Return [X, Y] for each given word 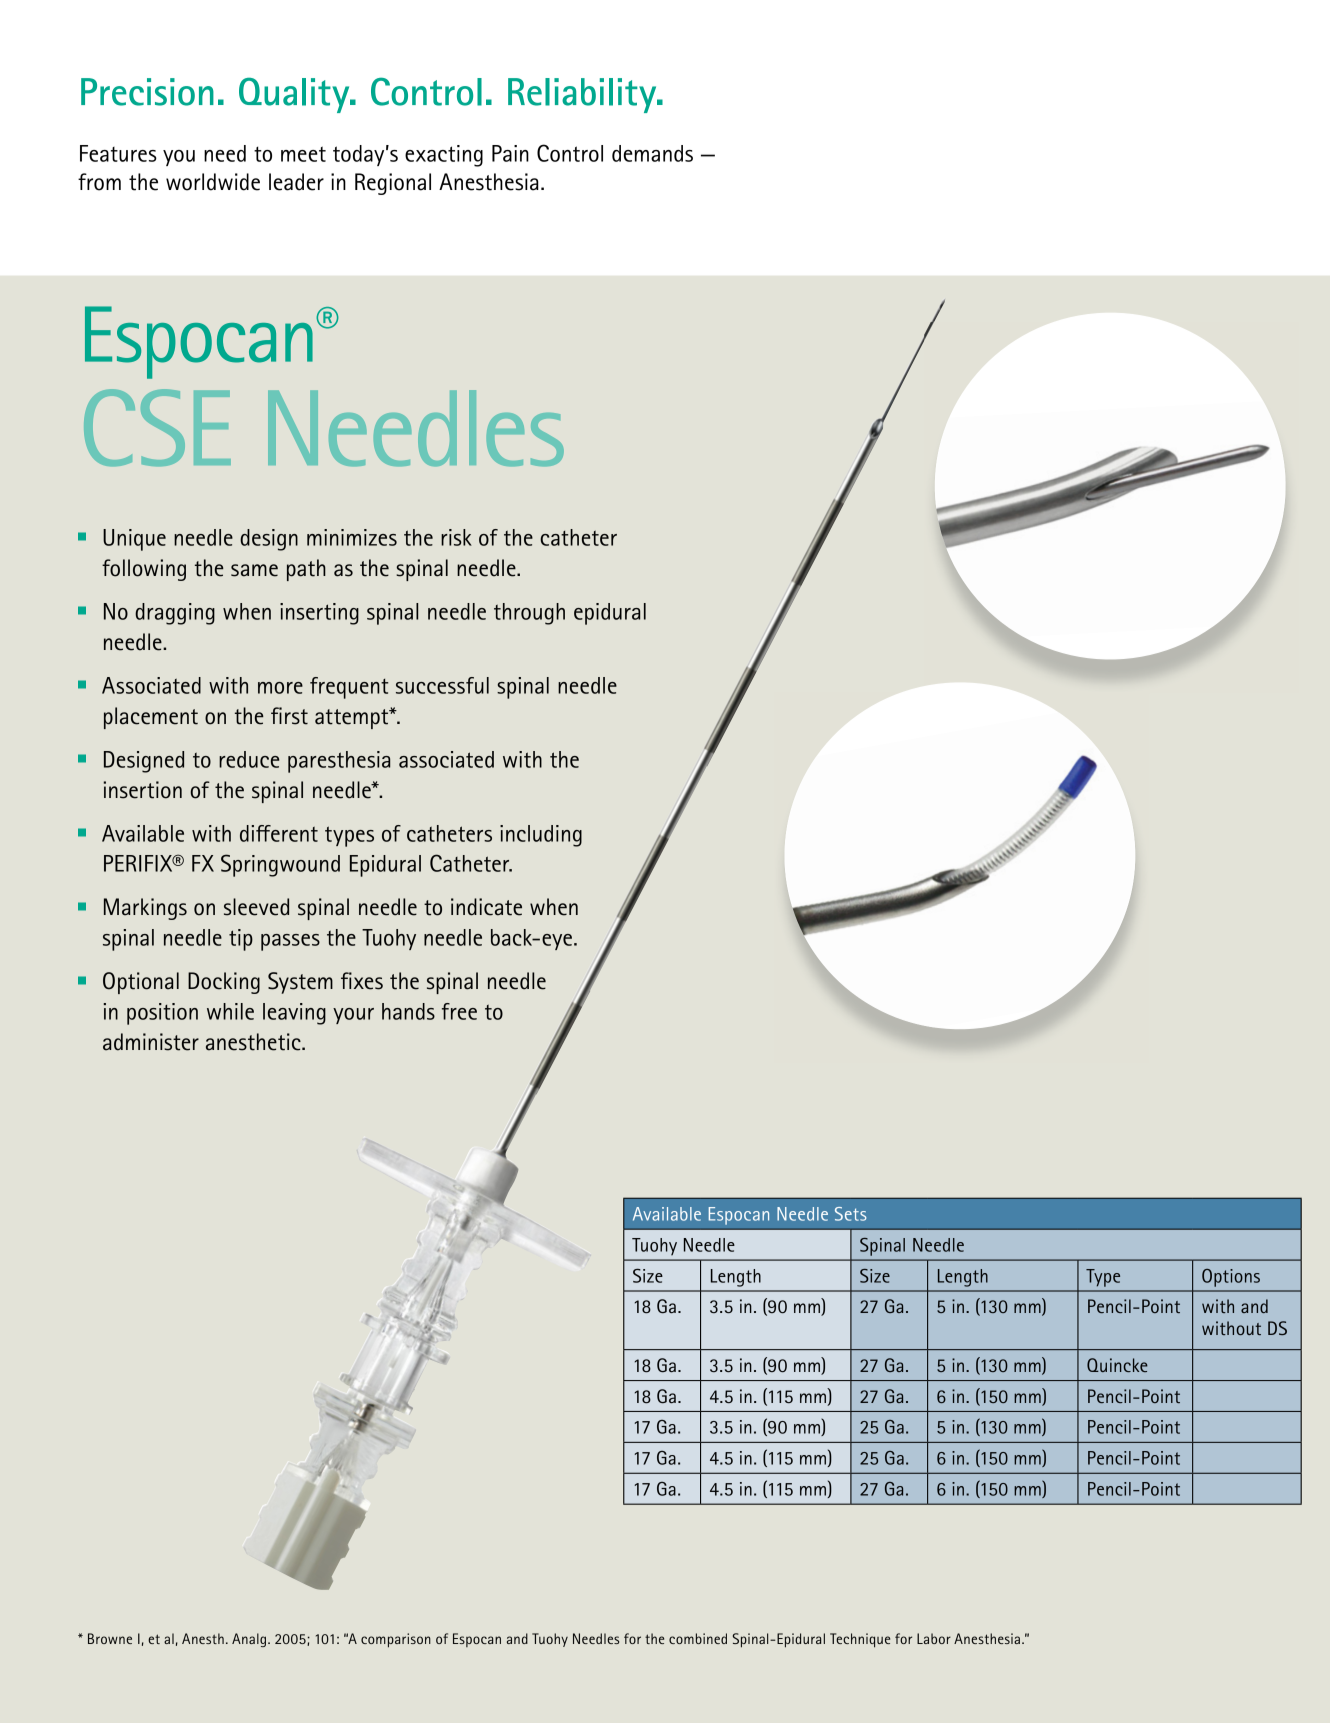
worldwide [213, 182]
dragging [175, 614]
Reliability [583, 95]
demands [652, 153]
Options [1231, 1278]
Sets [850, 1214]
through [529, 614]
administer [151, 1042]
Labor [934, 1638]
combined [698, 1638]
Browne [110, 1638]
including [541, 836]
